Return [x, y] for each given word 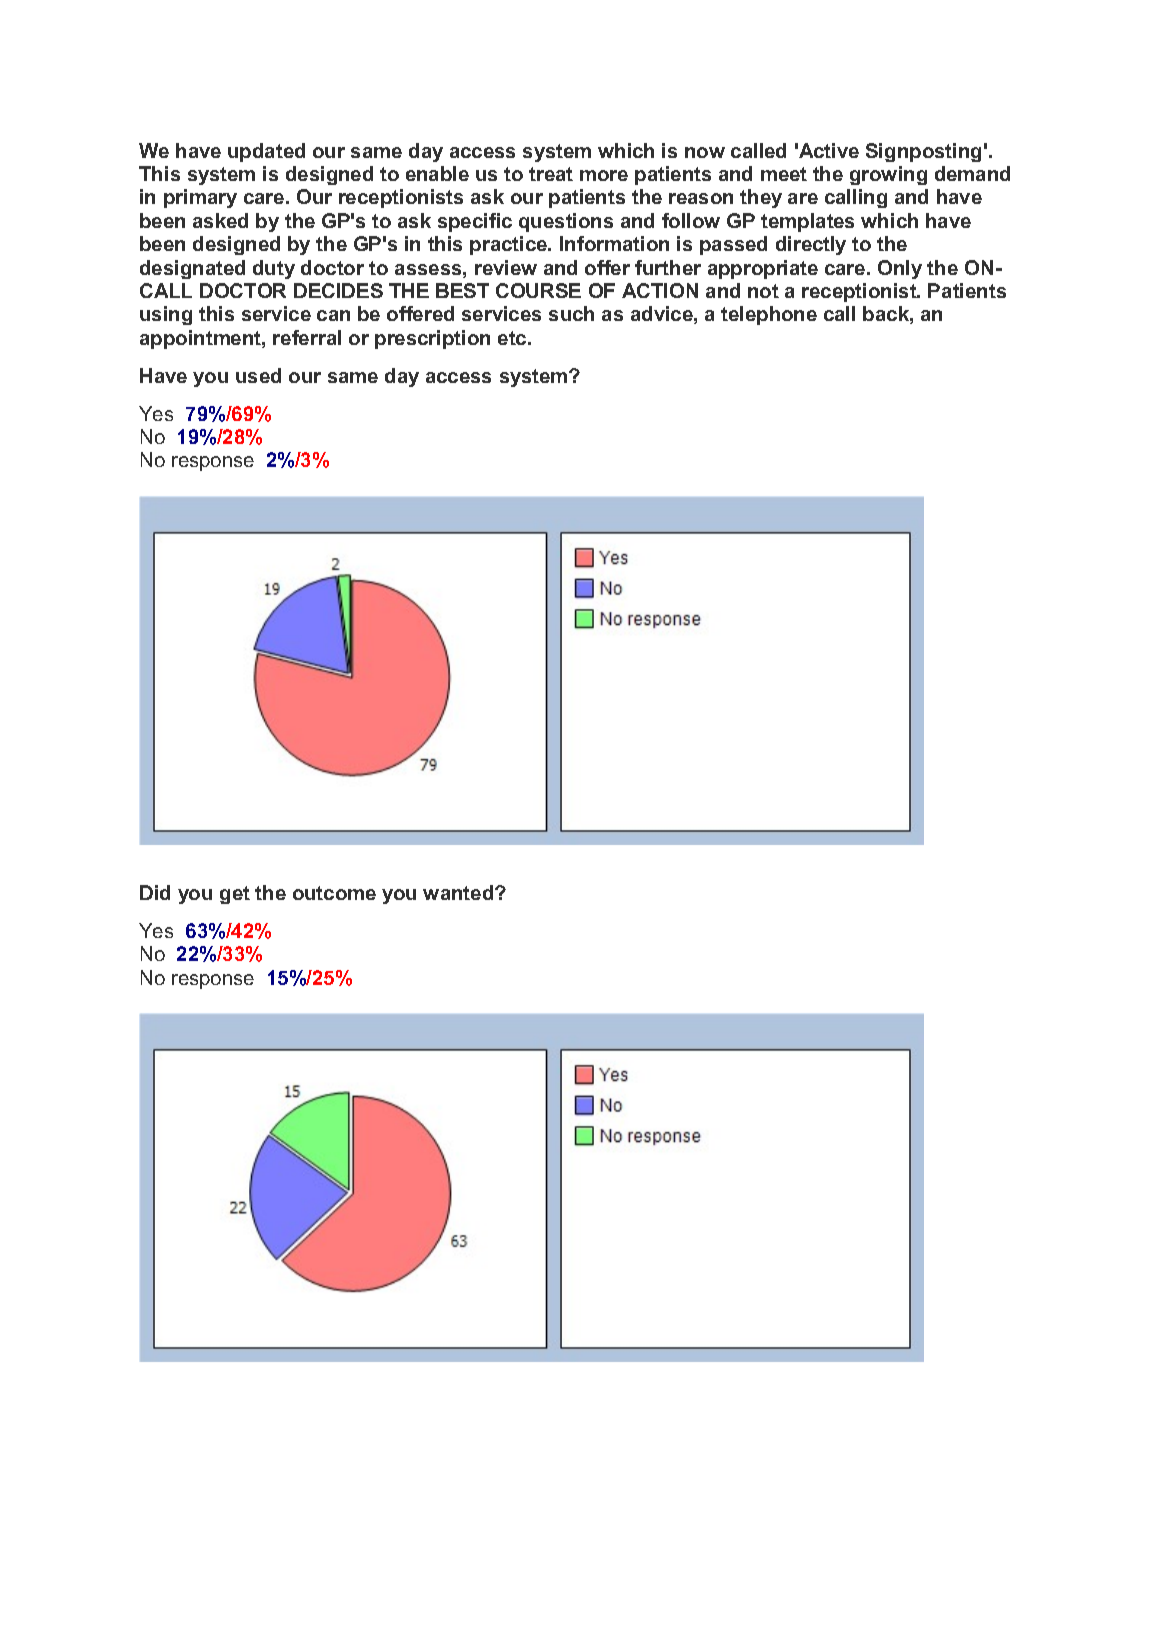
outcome [334, 893]
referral [307, 337]
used [258, 375]
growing [888, 175]
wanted [459, 892]
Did [155, 892]
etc [513, 338]
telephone [769, 315]
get [235, 895]
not [763, 291]
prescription [432, 339]
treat [551, 174]
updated [266, 152]
